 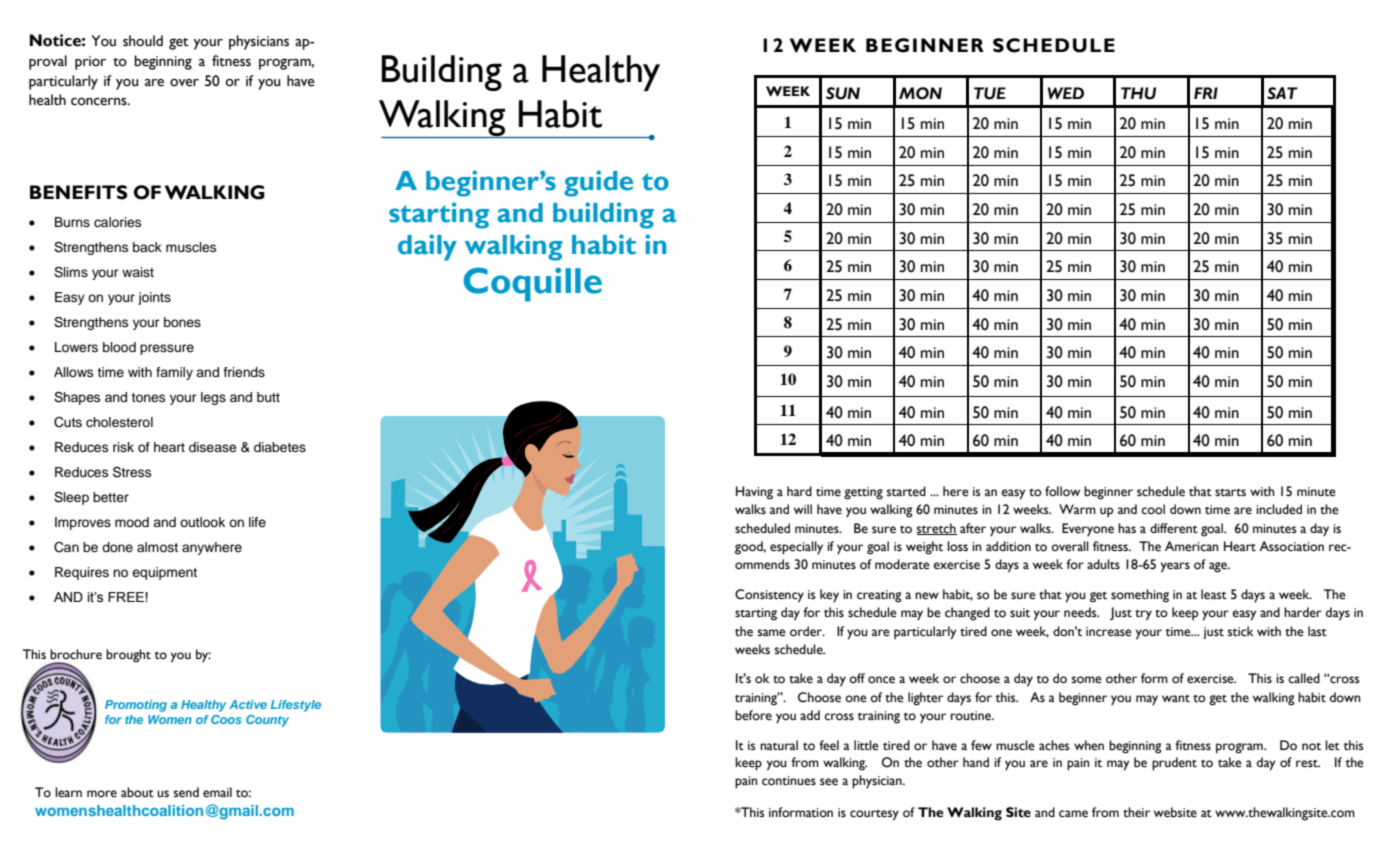 I want to click on continues, so click(x=789, y=781).
